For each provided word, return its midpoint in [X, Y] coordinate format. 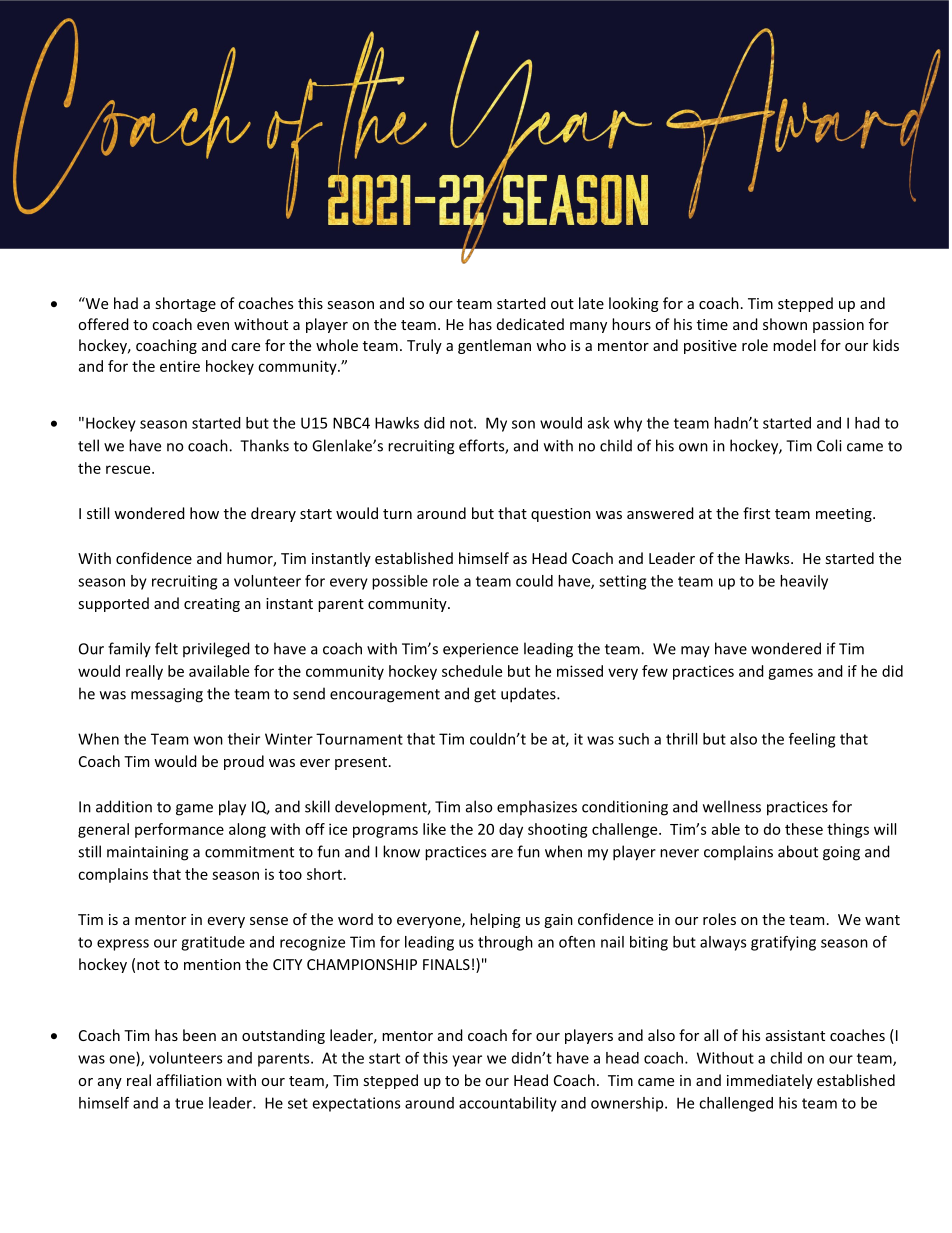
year [467, 1061]
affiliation [189, 1080]
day [511, 830]
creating [212, 605]
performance [179, 830]
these [804, 829]
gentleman [494, 346]
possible [400, 582]
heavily [804, 582]
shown [785, 324]
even [213, 326]
